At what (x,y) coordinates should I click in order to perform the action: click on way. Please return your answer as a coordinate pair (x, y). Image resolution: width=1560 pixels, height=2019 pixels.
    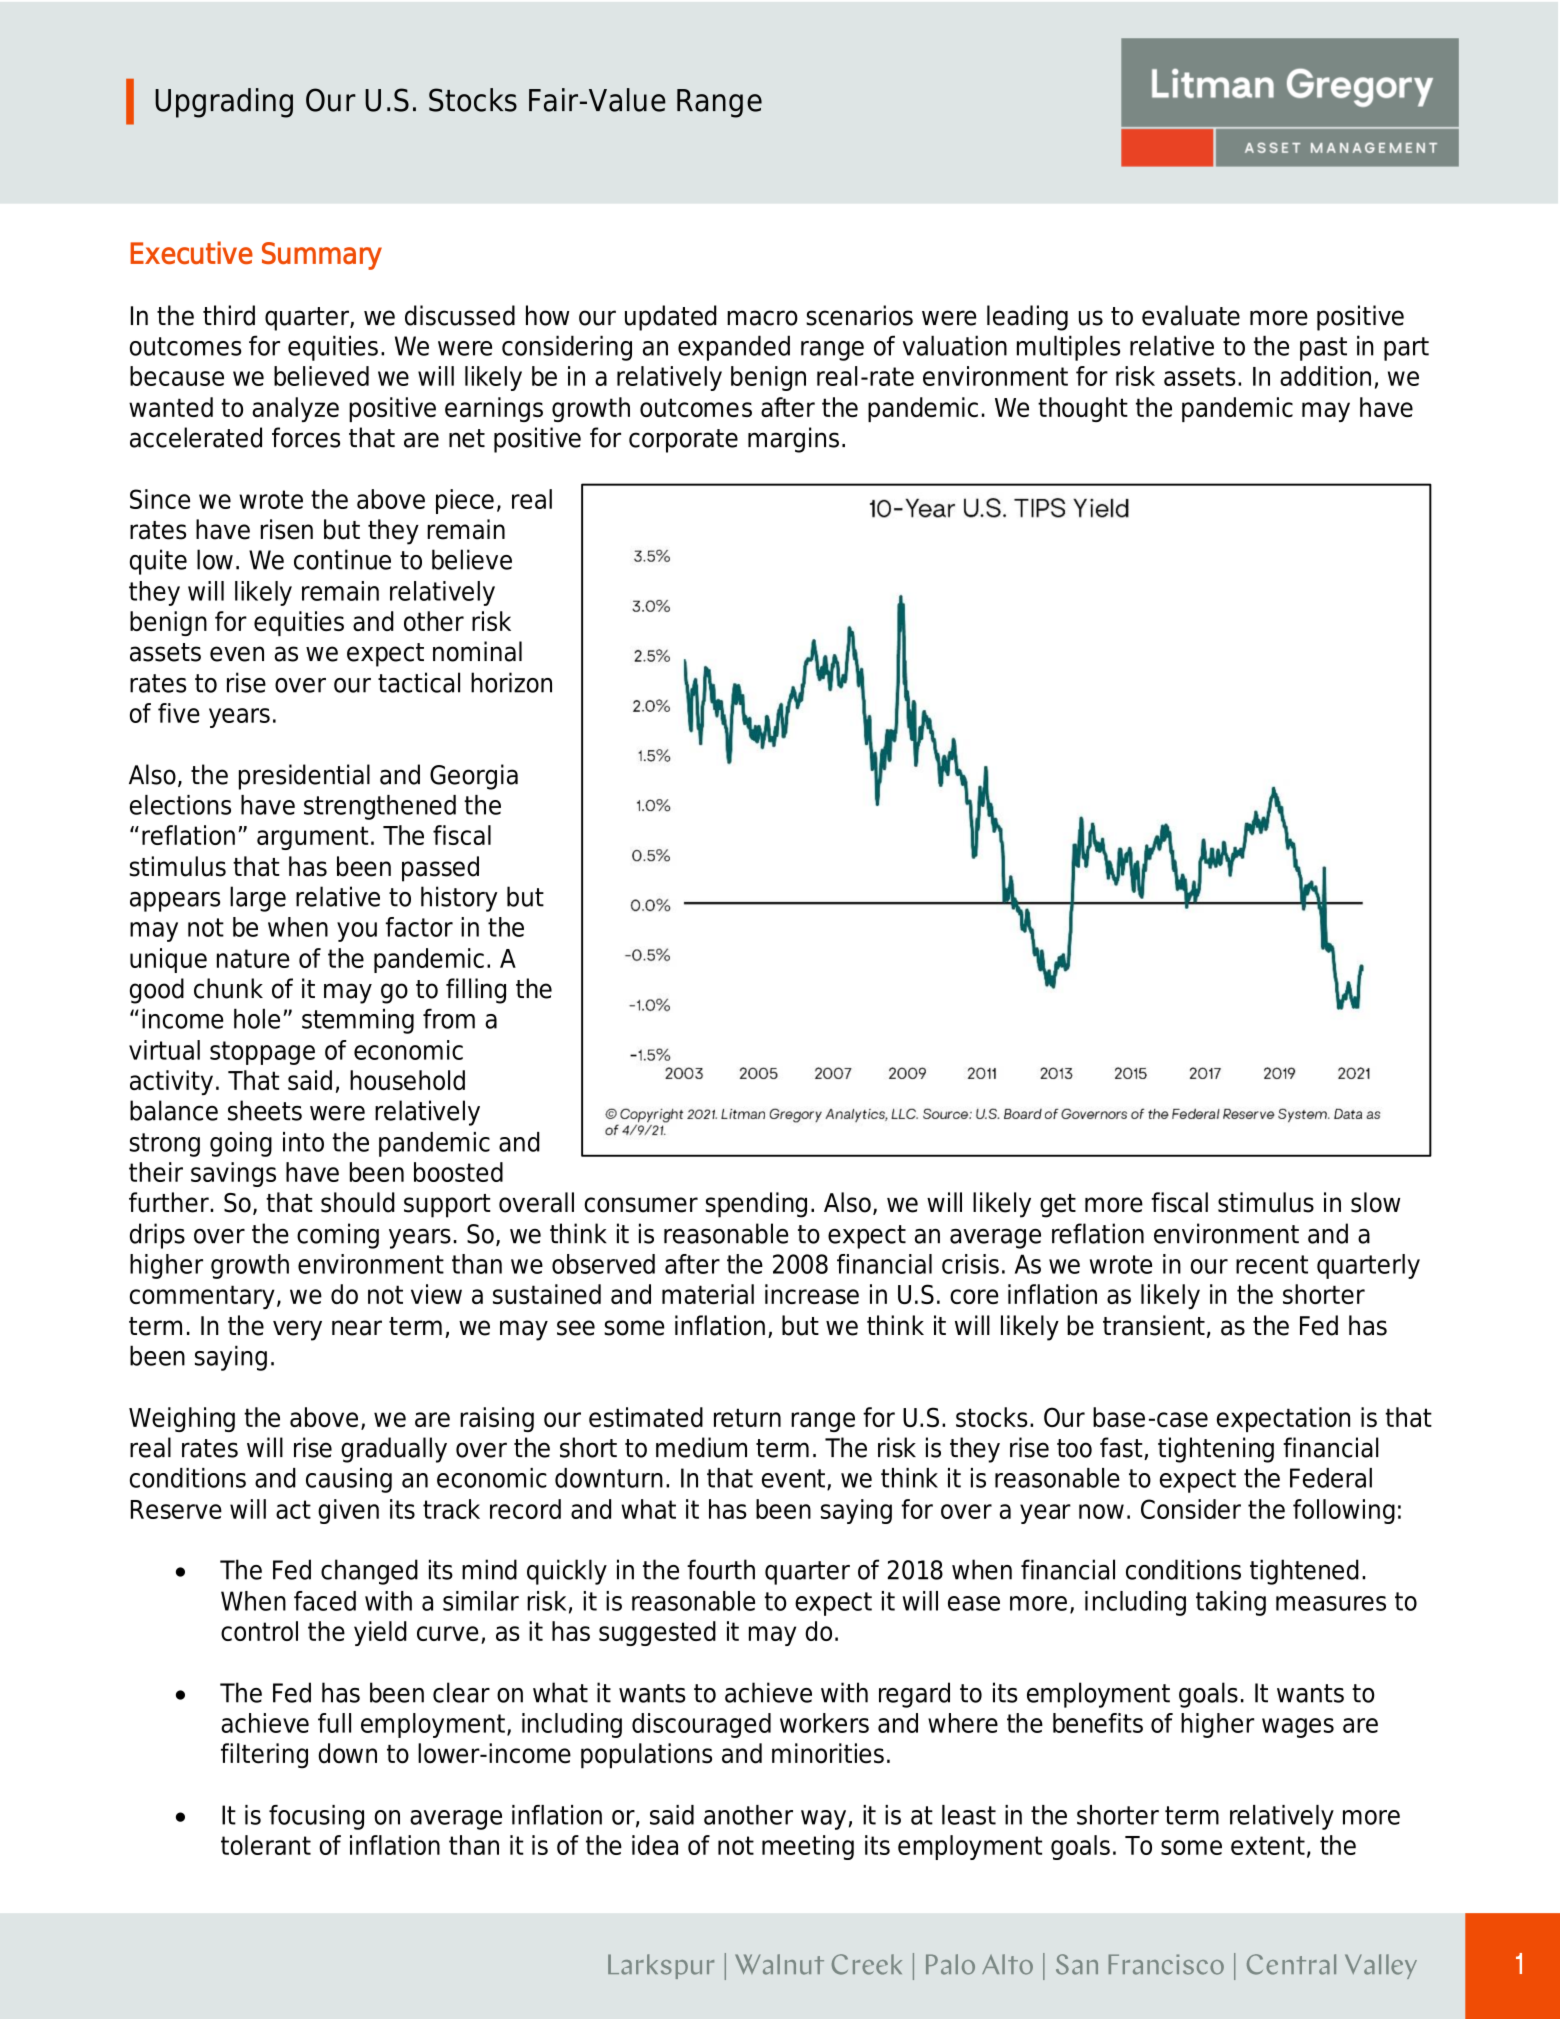
    Looking at the image, I should click on (823, 1820).
